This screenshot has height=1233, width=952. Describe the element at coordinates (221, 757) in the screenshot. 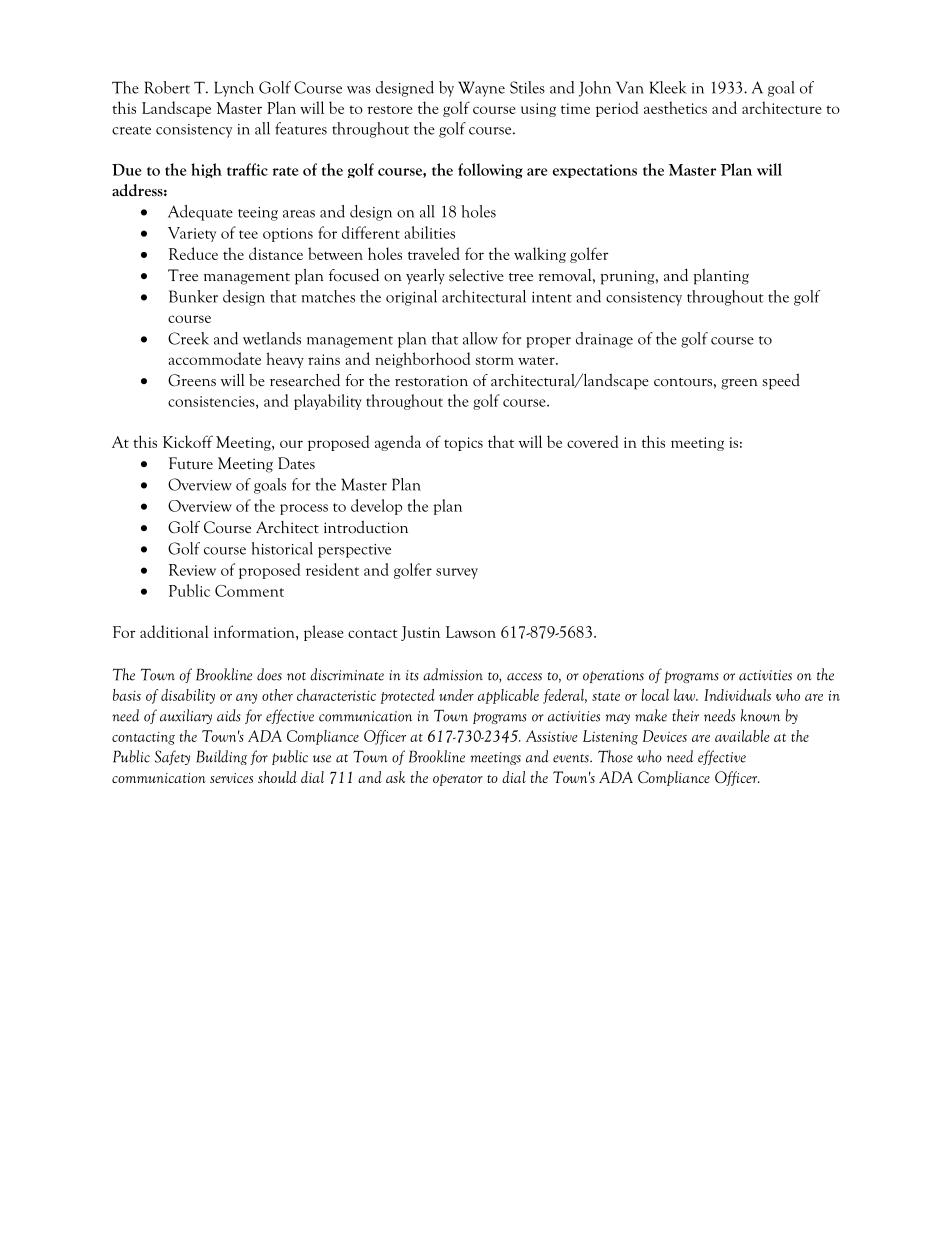

I see `Building` at that location.
